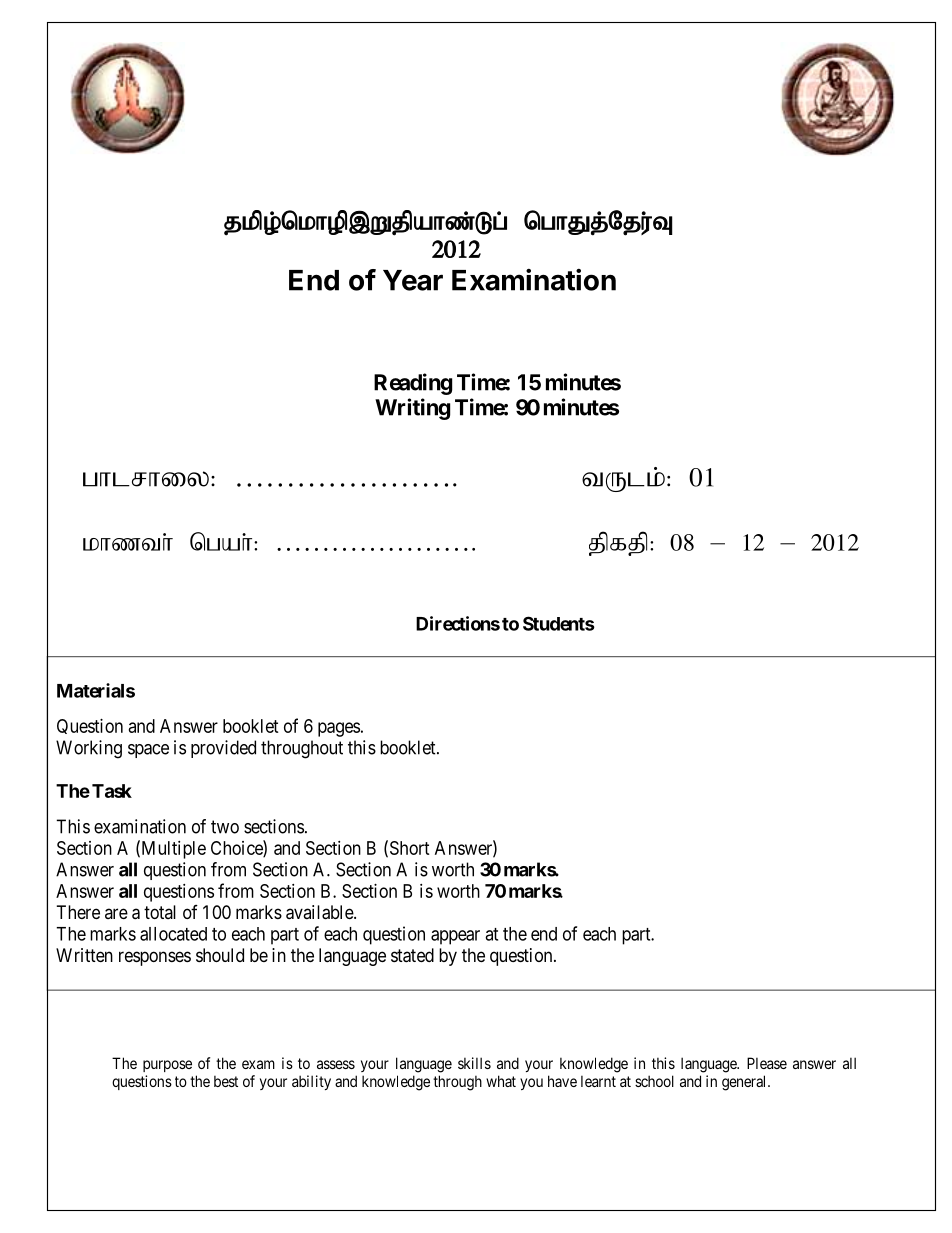  What do you see at coordinates (455, 937) in the screenshot?
I see `appear` at bounding box center [455, 937].
